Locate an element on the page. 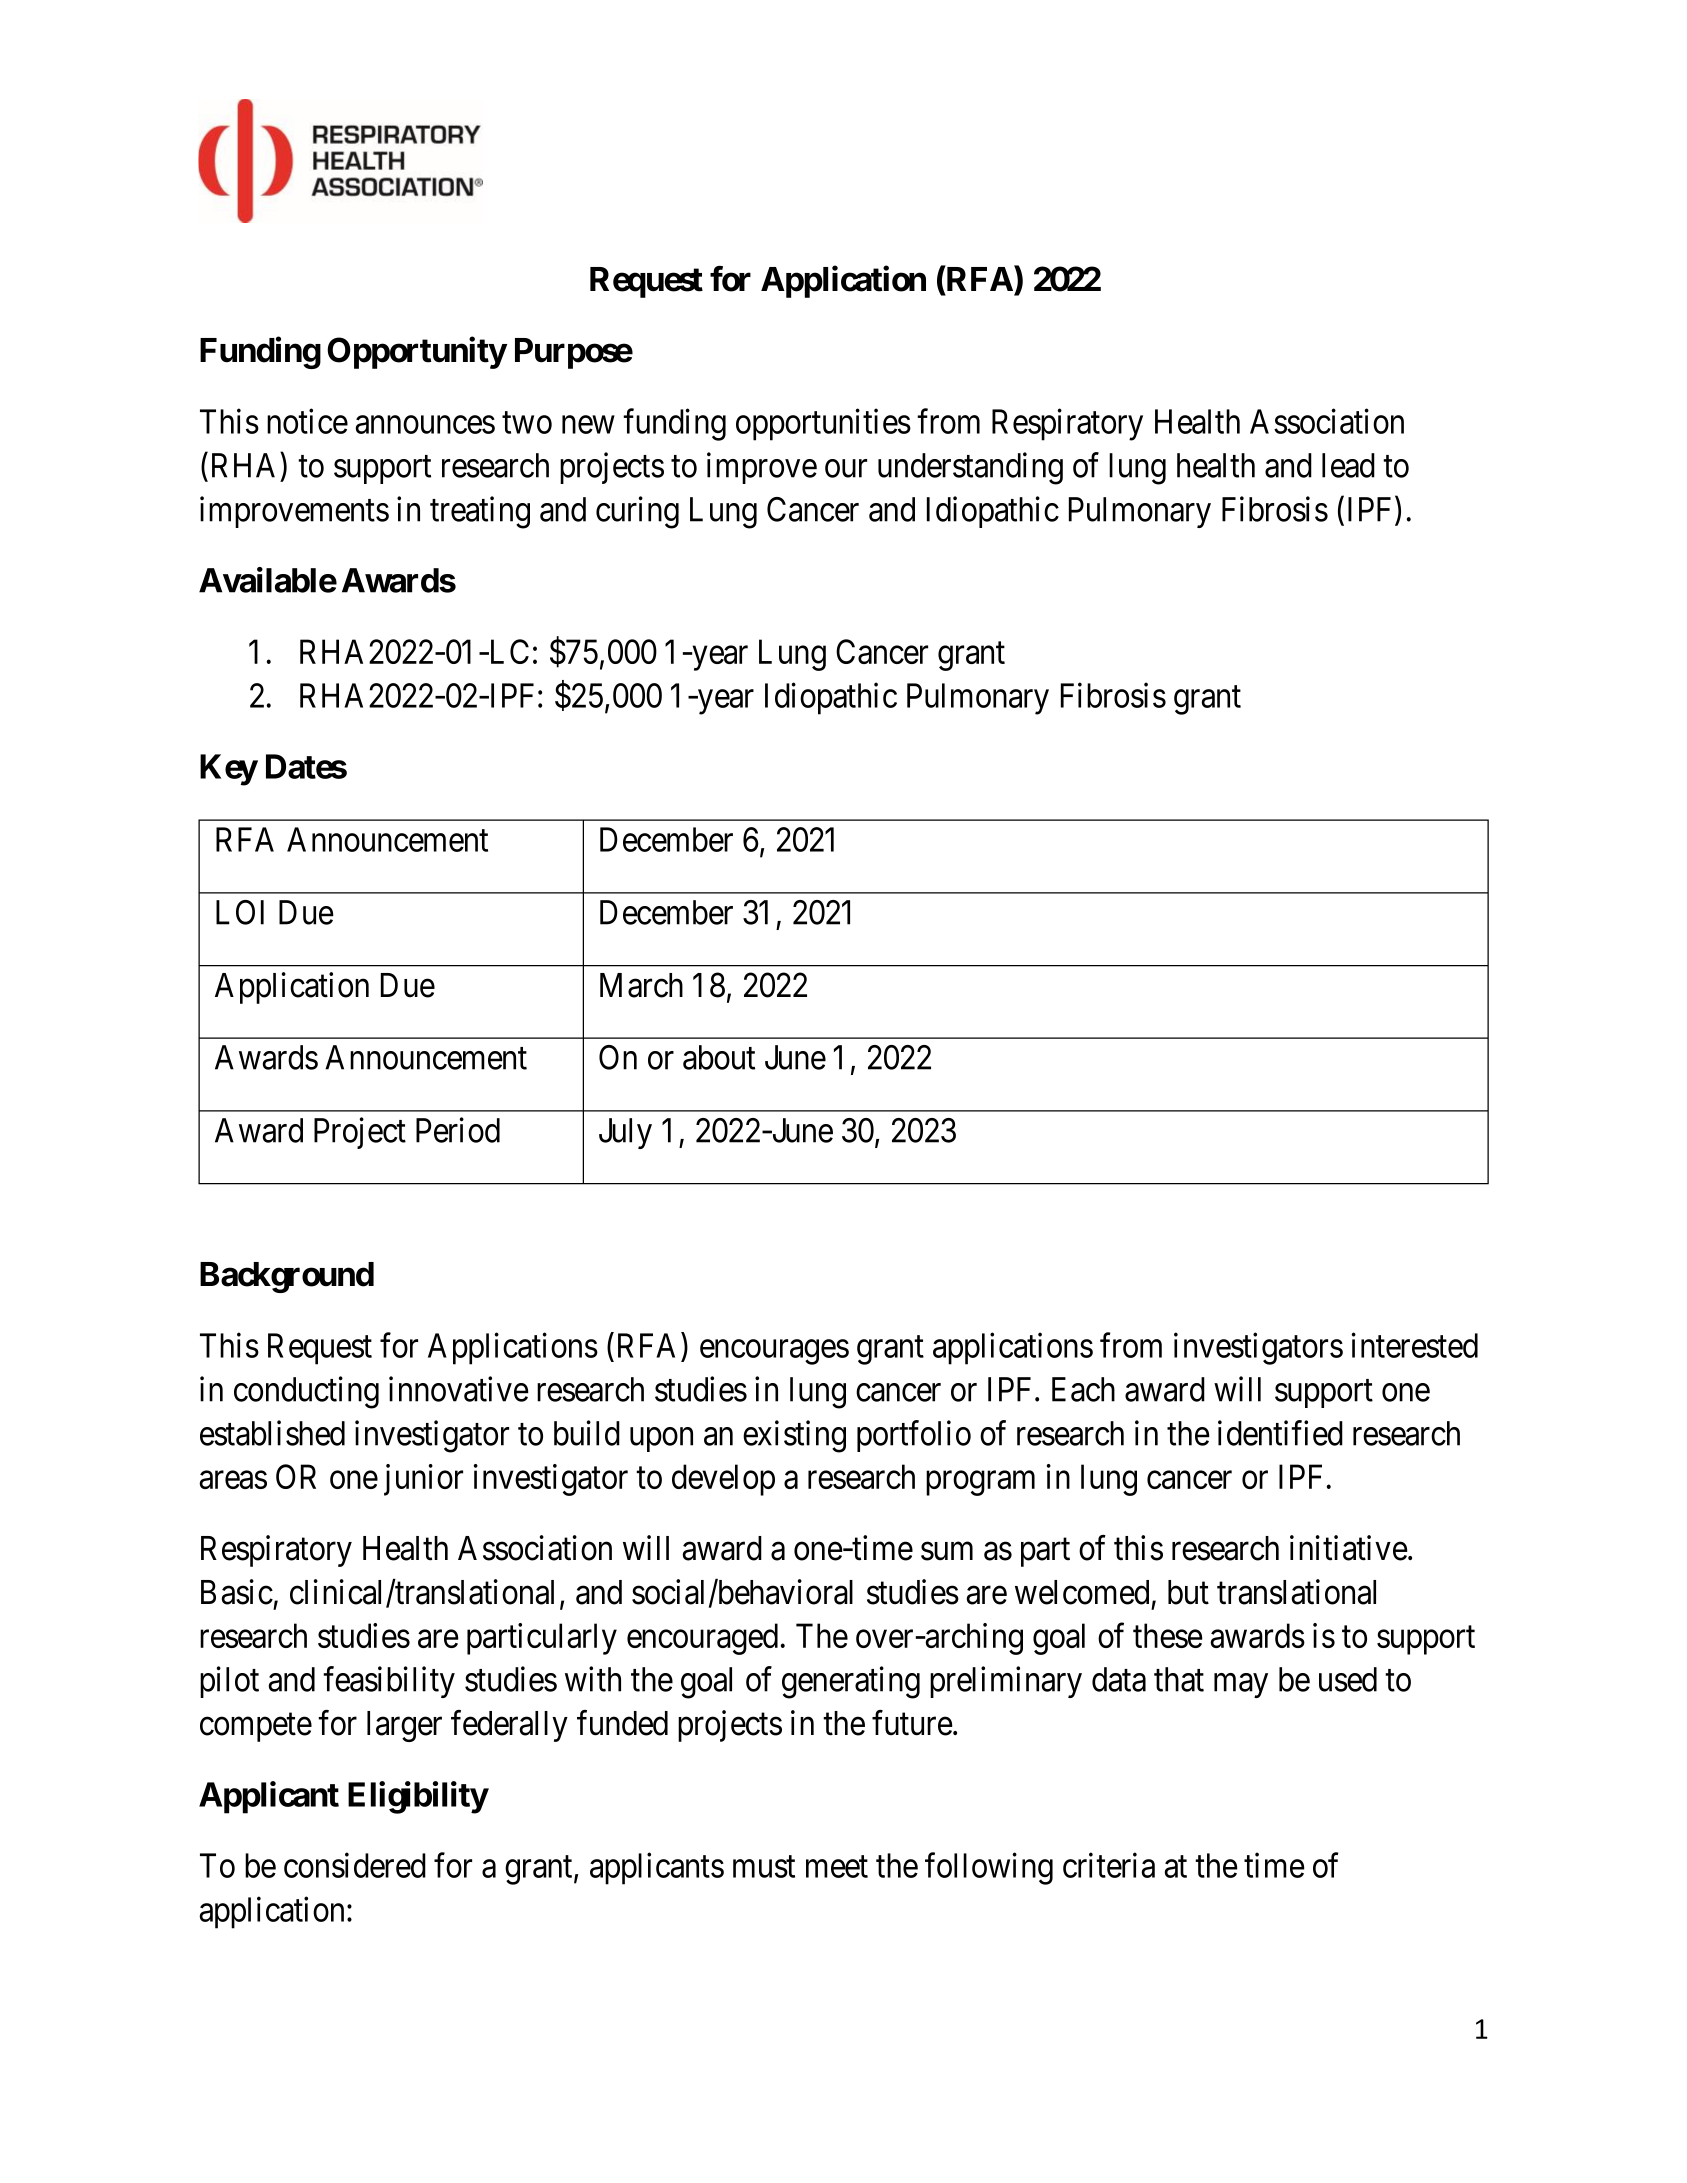 This document has height=2183, width=1687. lead is located at coordinates (1348, 465).
